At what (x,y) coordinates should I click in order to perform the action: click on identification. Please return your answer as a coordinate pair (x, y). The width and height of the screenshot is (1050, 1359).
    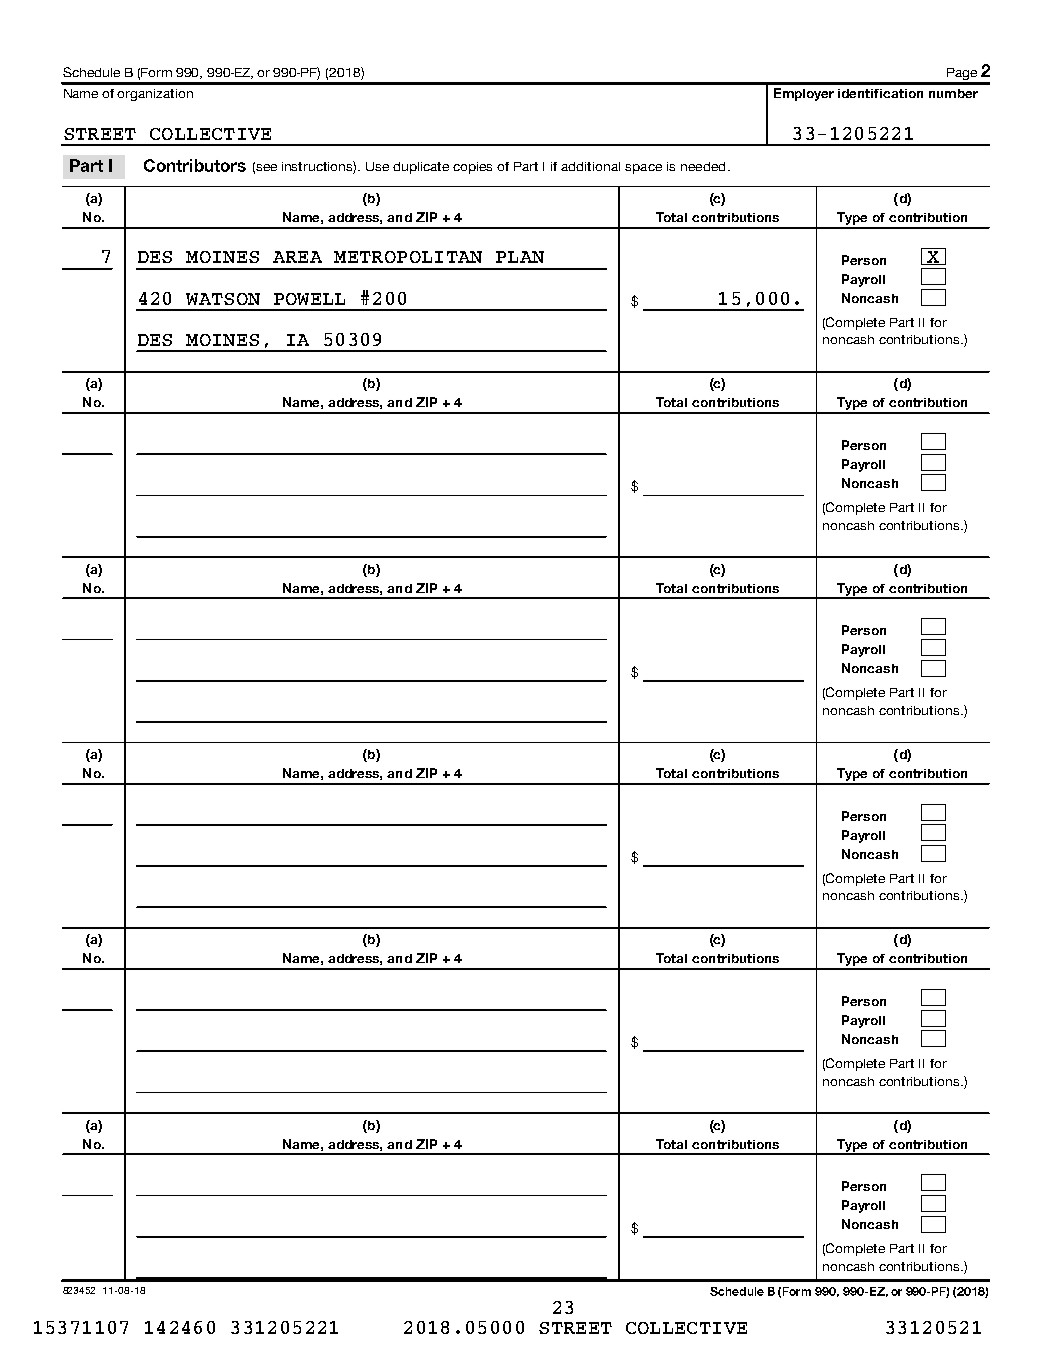
    Looking at the image, I should click on (880, 93).
